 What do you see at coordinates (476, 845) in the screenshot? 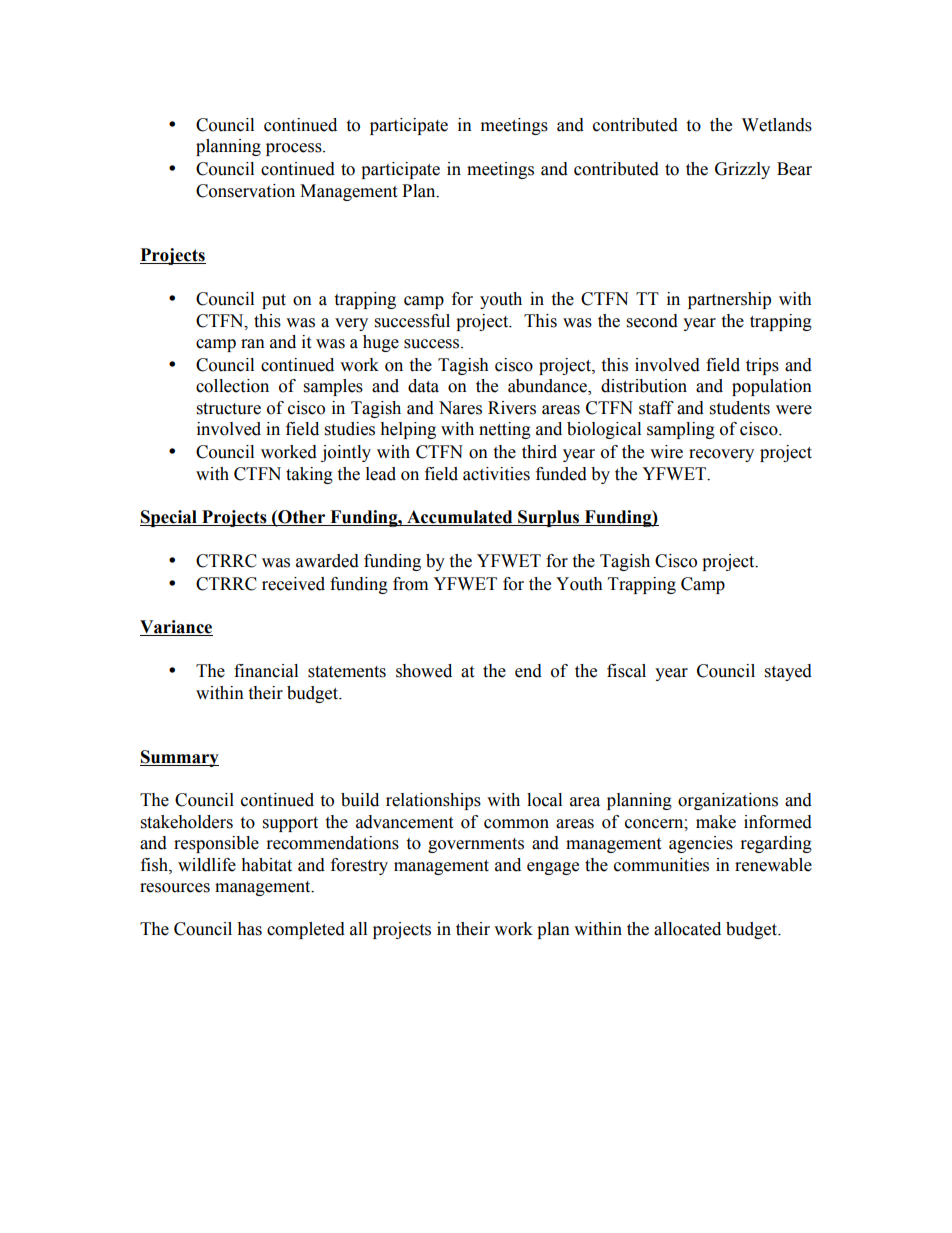
I see `governments` at bounding box center [476, 845].
